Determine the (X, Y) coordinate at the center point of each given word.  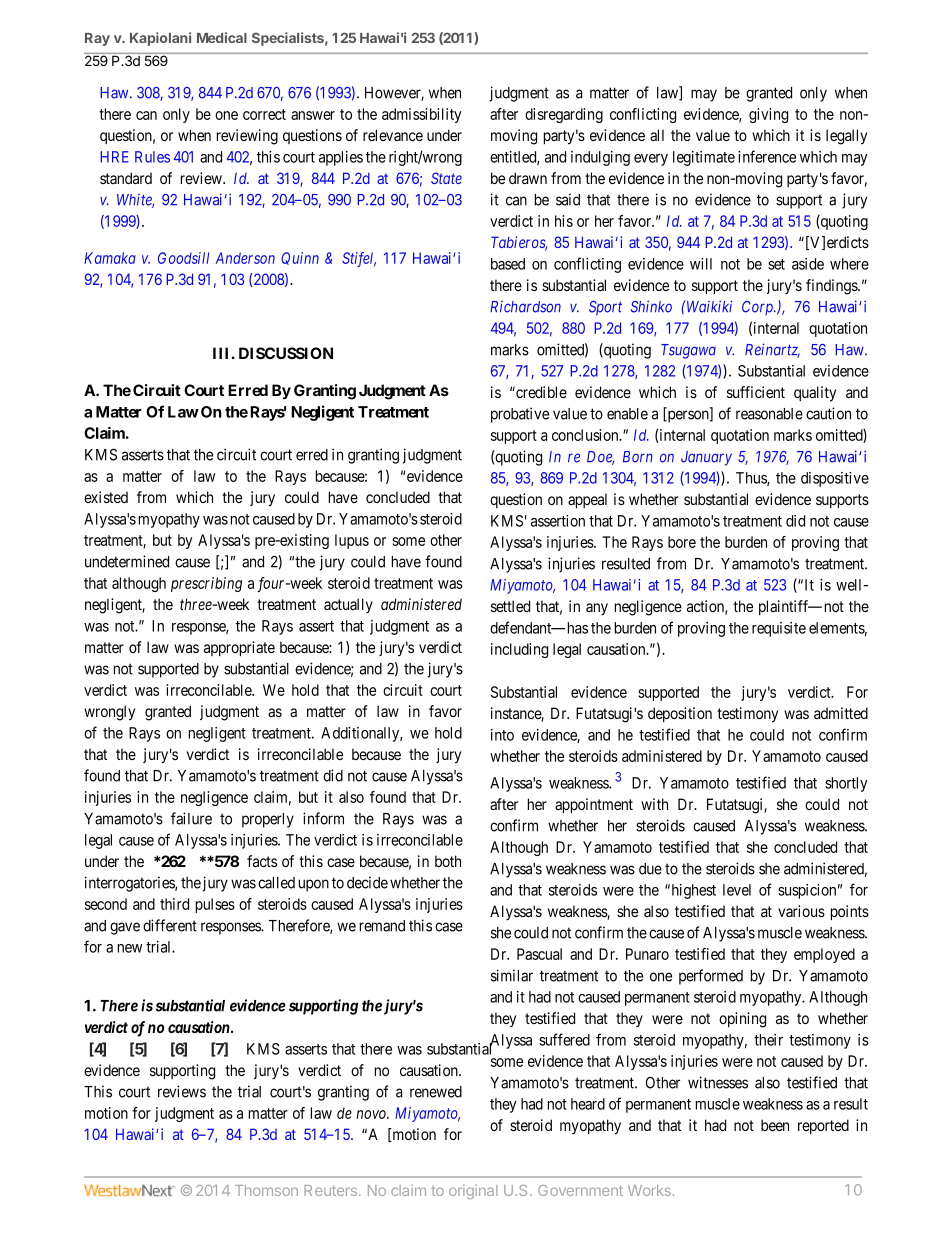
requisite (779, 629)
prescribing (206, 584)
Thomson (266, 1190)
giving (768, 115)
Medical (222, 37)
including (519, 650)
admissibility (422, 115)
